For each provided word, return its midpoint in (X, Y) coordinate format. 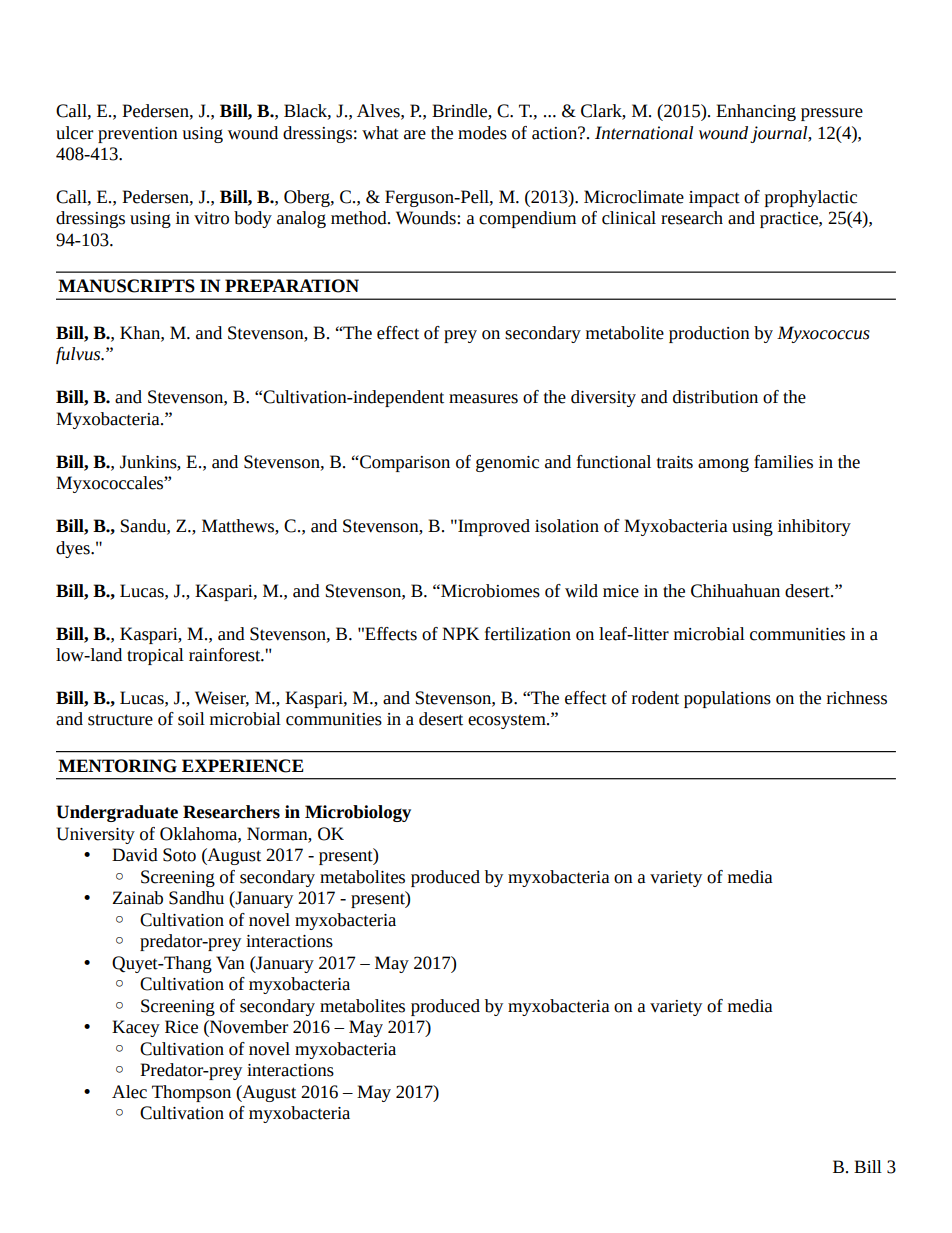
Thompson (191, 1093)
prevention (138, 135)
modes (482, 133)
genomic (507, 464)
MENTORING (117, 766)
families (783, 462)
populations (727, 699)
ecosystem (508, 721)
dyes (74, 549)
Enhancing (756, 112)
